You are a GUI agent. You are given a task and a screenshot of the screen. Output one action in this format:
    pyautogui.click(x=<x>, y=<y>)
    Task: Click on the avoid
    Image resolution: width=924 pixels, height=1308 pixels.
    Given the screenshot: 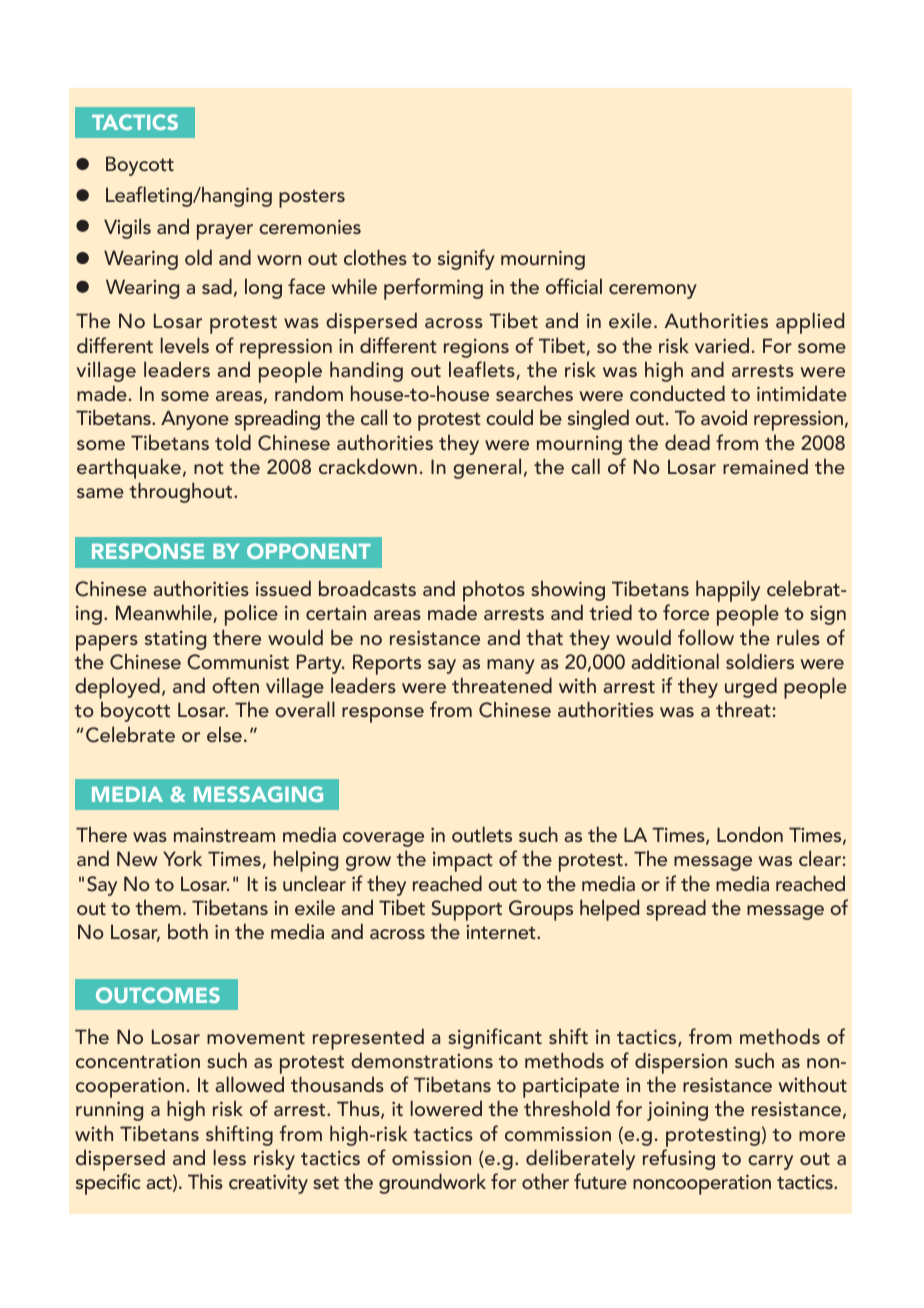 What is the action you would take?
    pyautogui.click(x=724, y=417)
